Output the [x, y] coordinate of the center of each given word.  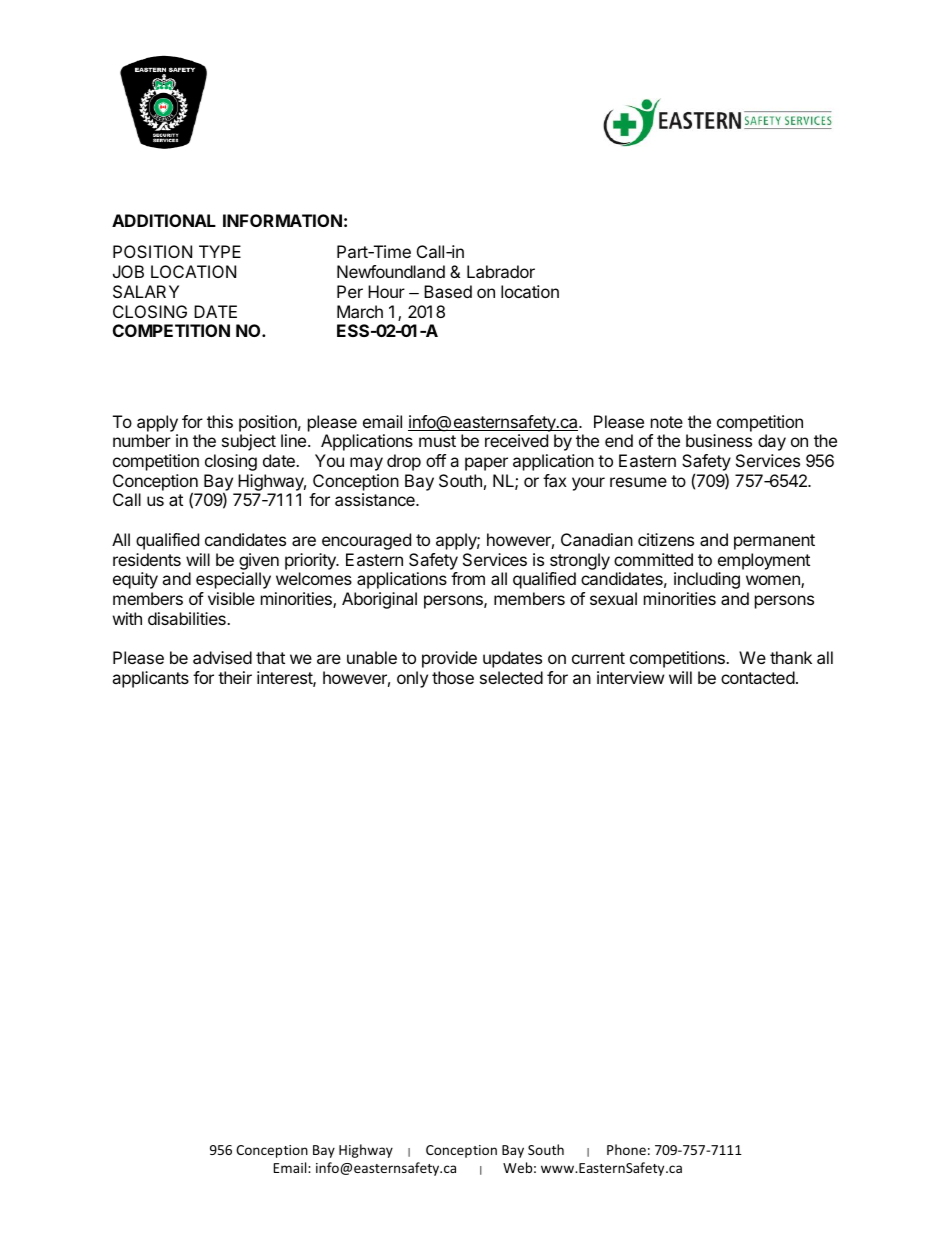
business [719, 440]
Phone [626, 1149]
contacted [758, 677]
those [453, 677]
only [412, 679]
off [436, 460]
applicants [150, 679]
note [667, 422]
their [235, 677]
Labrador [501, 271]
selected [511, 677]
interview [630, 677]
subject [249, 442]
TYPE [220, 251]
